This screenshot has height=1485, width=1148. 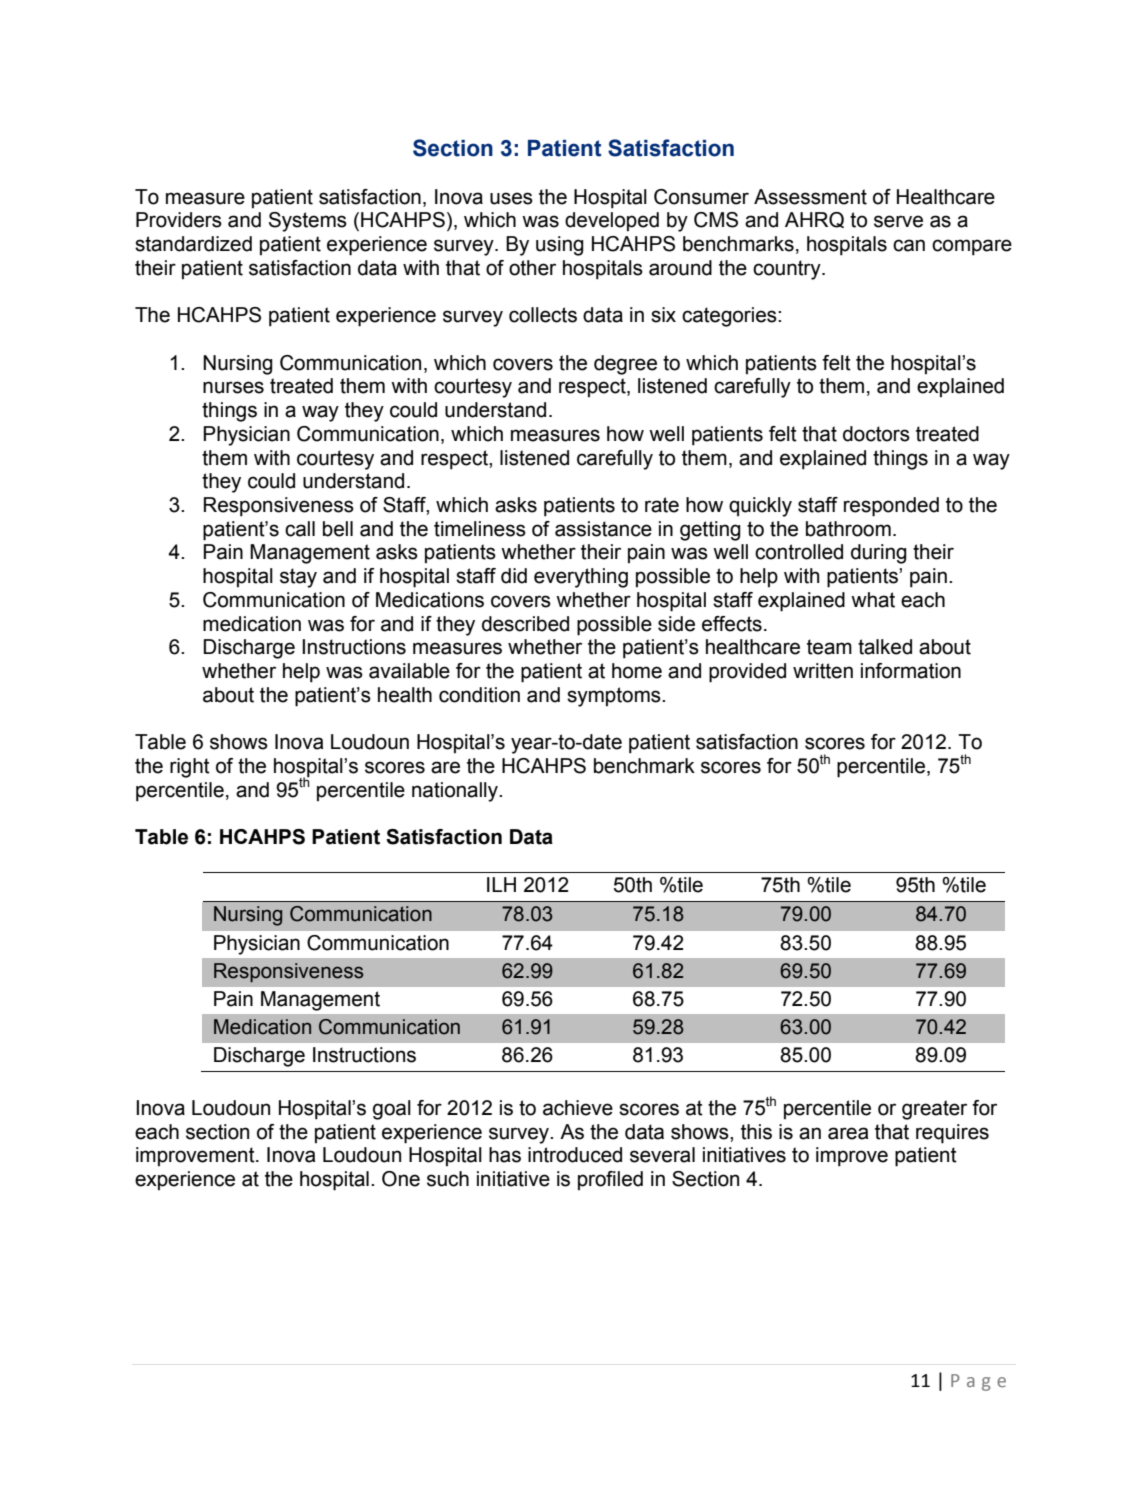 What do you see at coordinates (308, 222) in the screenshot?
I see `Systems` at bounding box center [308, 222].
